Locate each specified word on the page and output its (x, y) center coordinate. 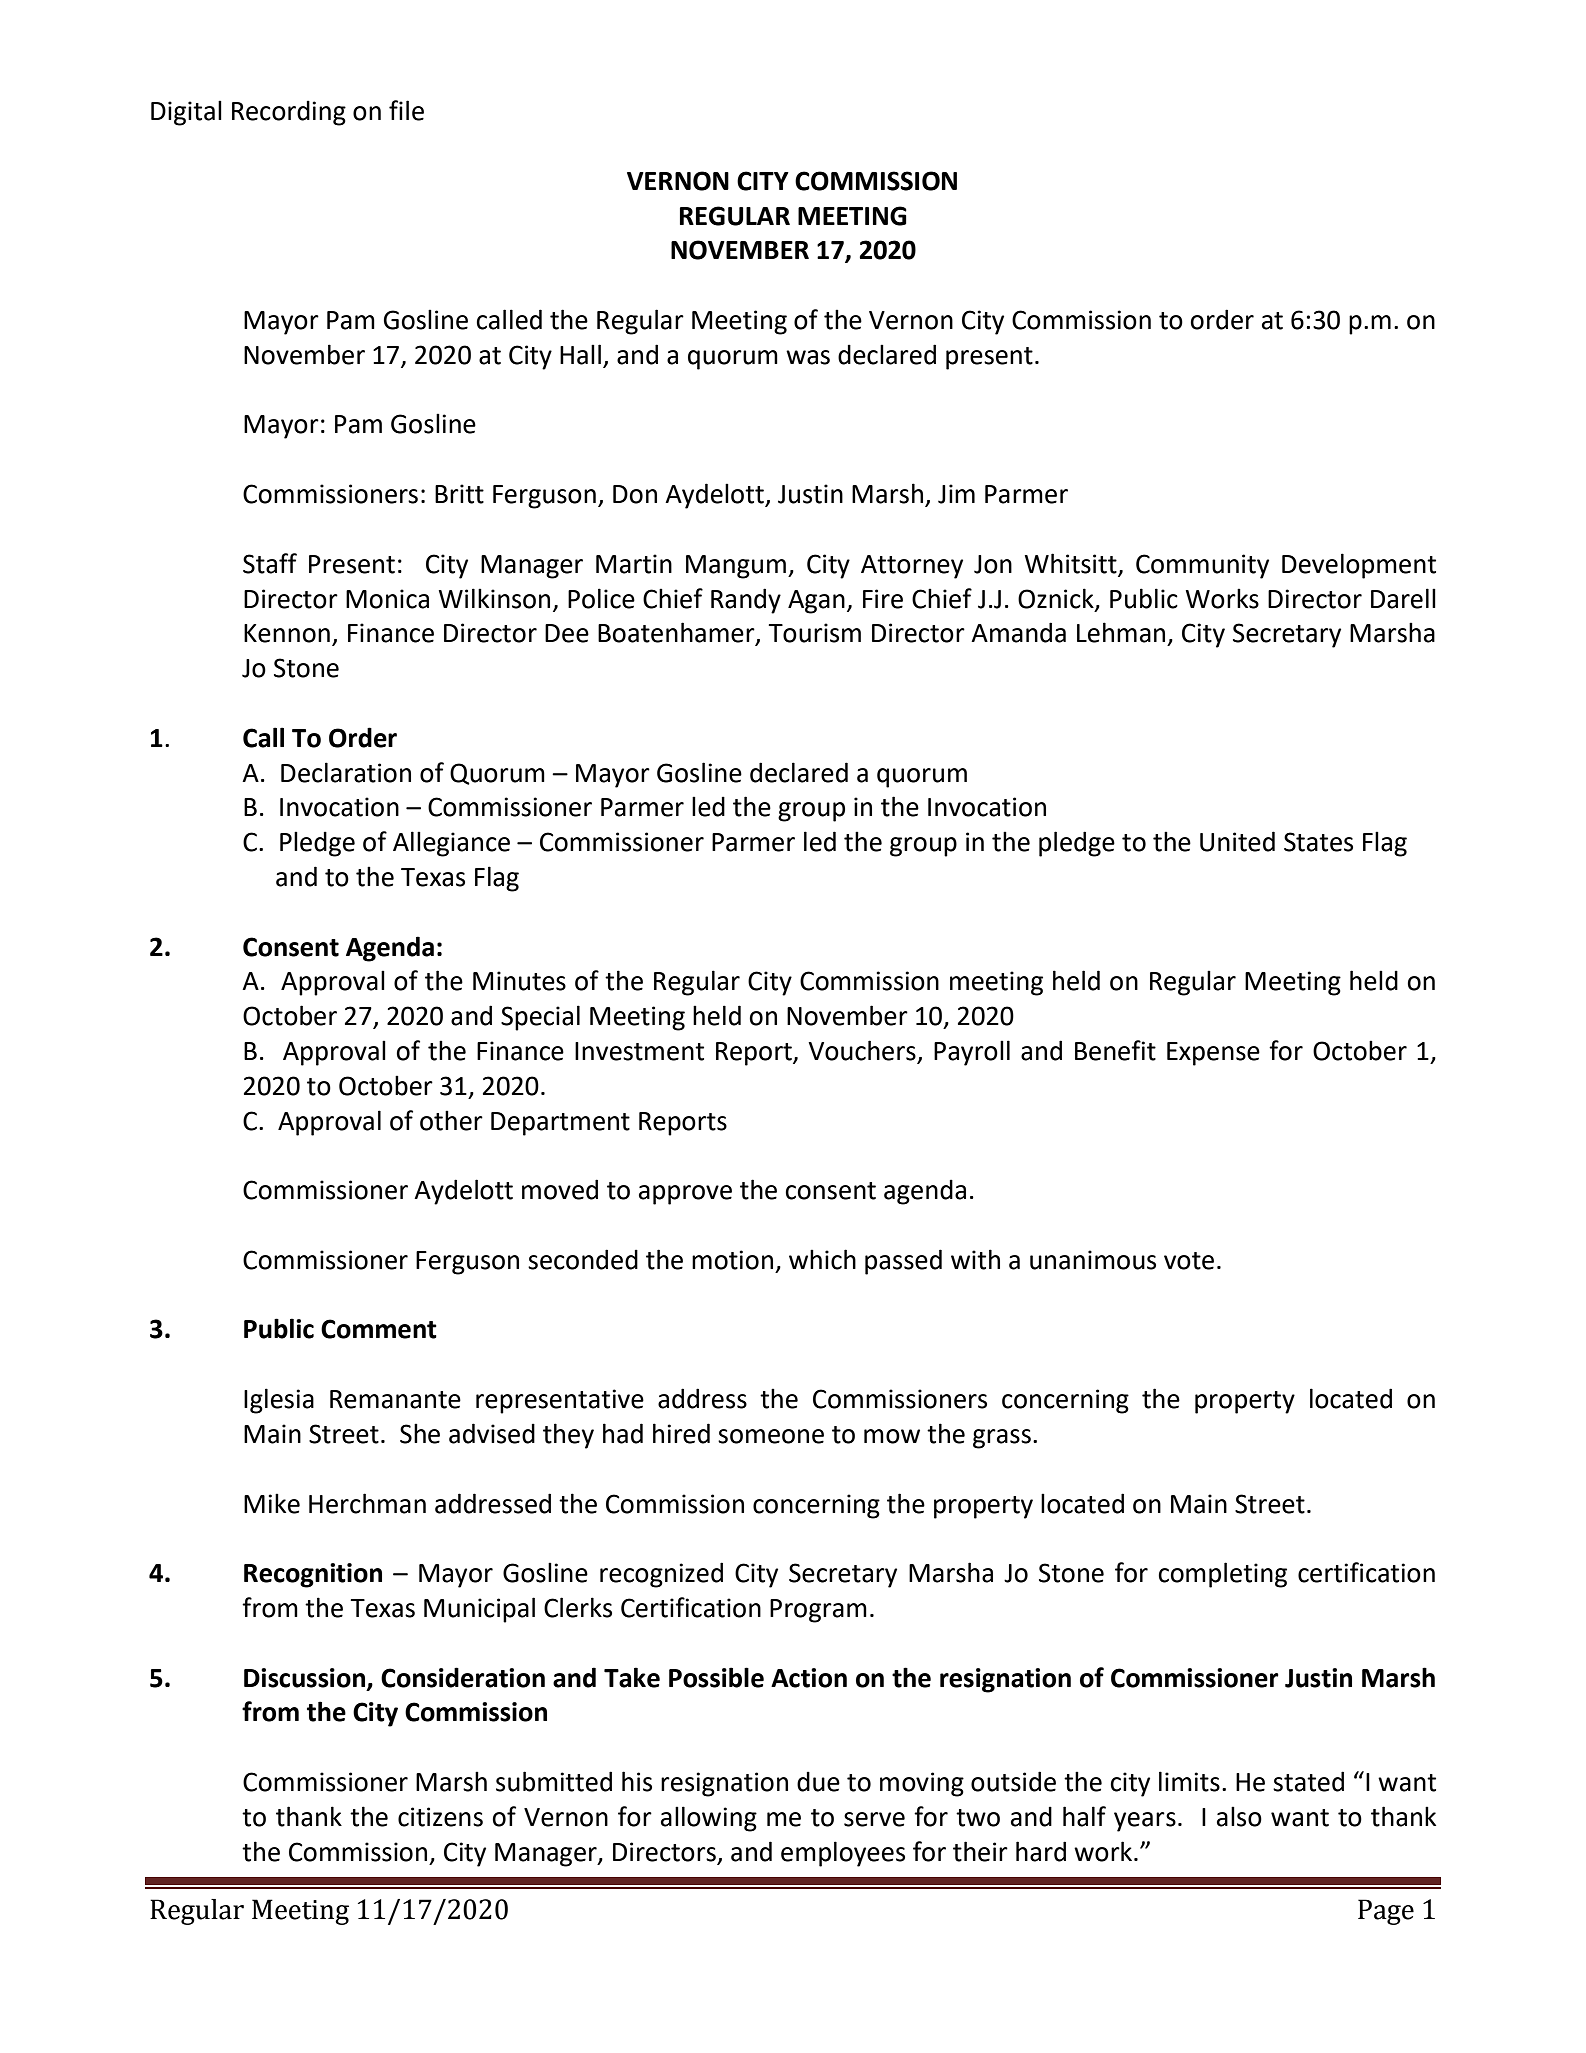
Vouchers (863, 1051)
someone (771, 1436)
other (451, 1120)
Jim (956, 494)
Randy (746, 601)
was (808, 357)
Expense (1213, 1054)
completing (1222, 1575)
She (420, 1433)
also (1239, 1816)
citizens (440, 1817)
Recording (289, 113)
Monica (387, 599)
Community (1202, 566)
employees (843, 1854)
